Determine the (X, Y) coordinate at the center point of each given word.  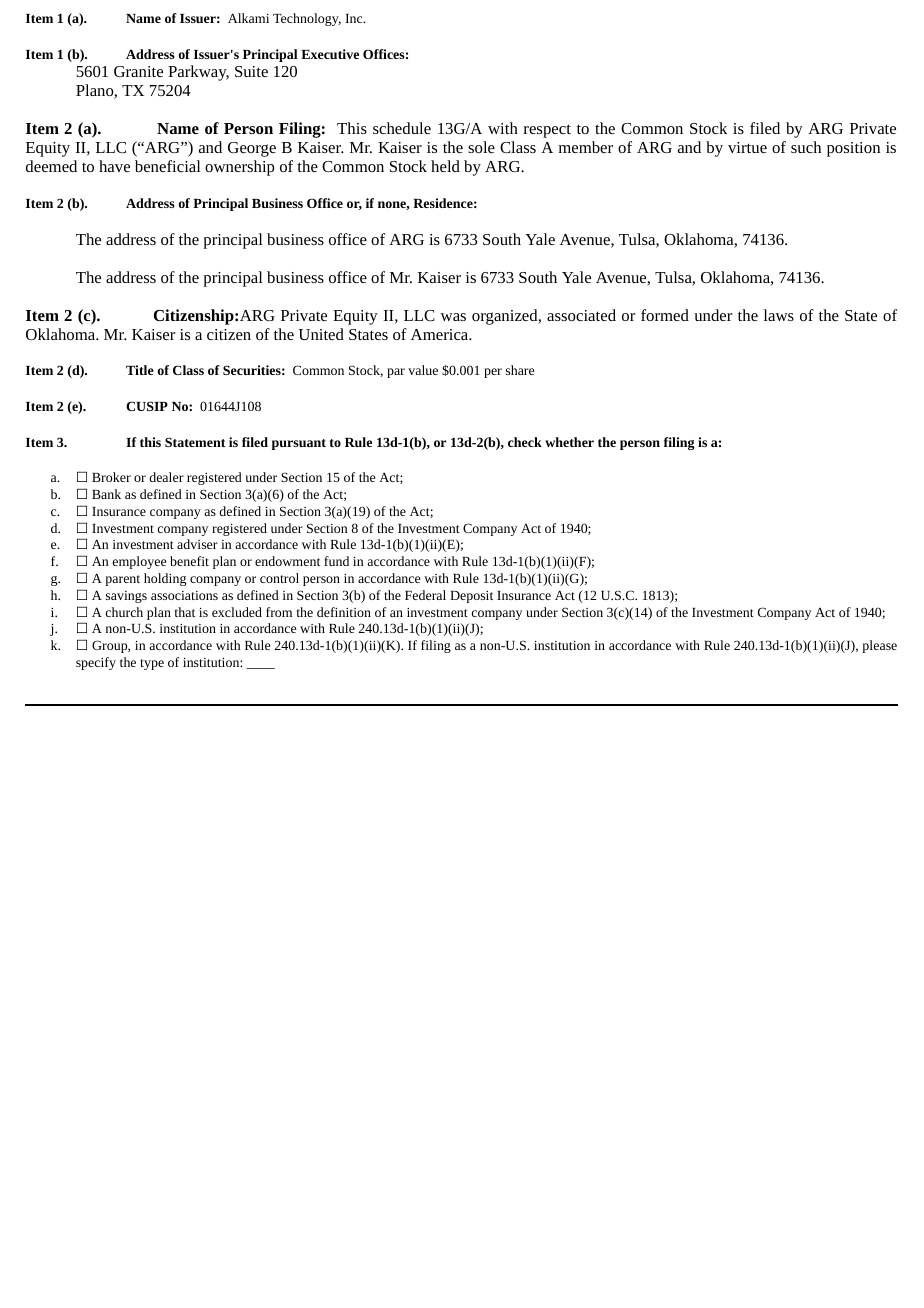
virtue (747, 147)
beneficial (168, 166)
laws (779, 315)
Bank (106, 494)
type (152, 664)
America (440, 334)
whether (569, 442)
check (525, 442)
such (806, 147)
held (445, 166)
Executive (330, 54)
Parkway (198, 73)
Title (140, 370)
